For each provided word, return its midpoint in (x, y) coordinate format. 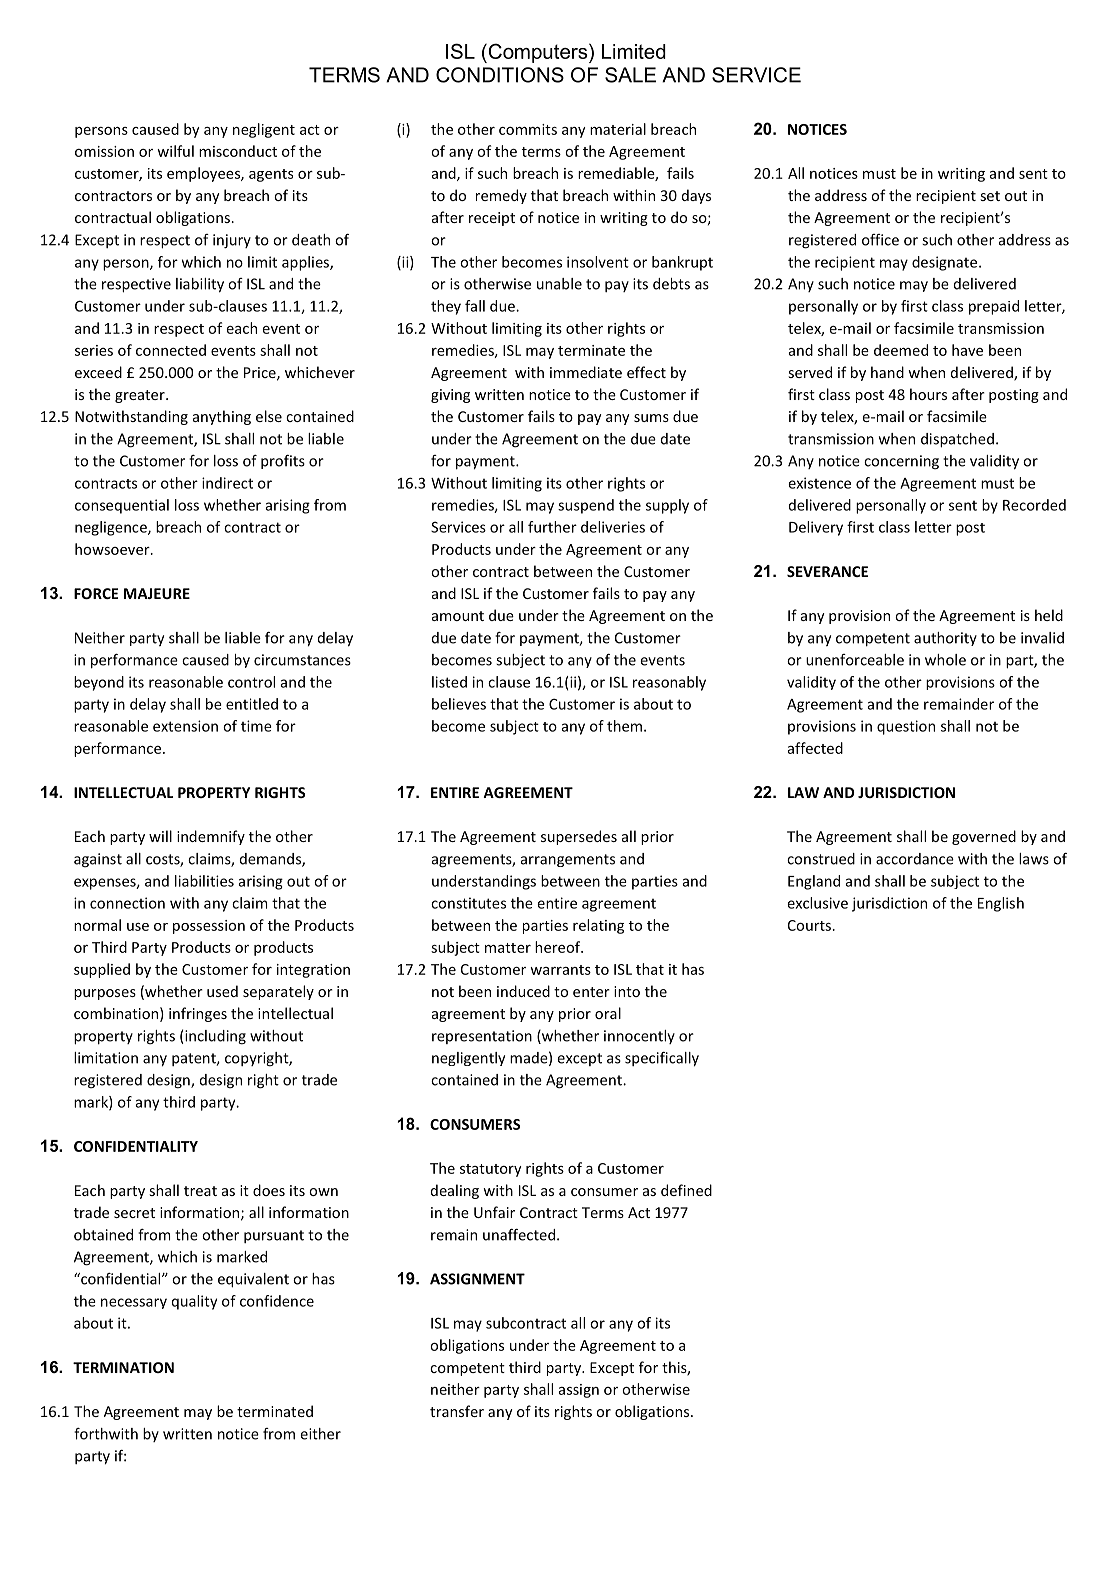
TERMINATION (123, 1367)
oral (608, 1013)
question (906, 727)
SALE (630, 75)
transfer (457, 1411)
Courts (810, 925)
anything (222, 417)
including (214, 1037)
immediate (586, 372)
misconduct (238, 151)
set (990, 196)
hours (928, 394)
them (624, 726)
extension (185, 726)
